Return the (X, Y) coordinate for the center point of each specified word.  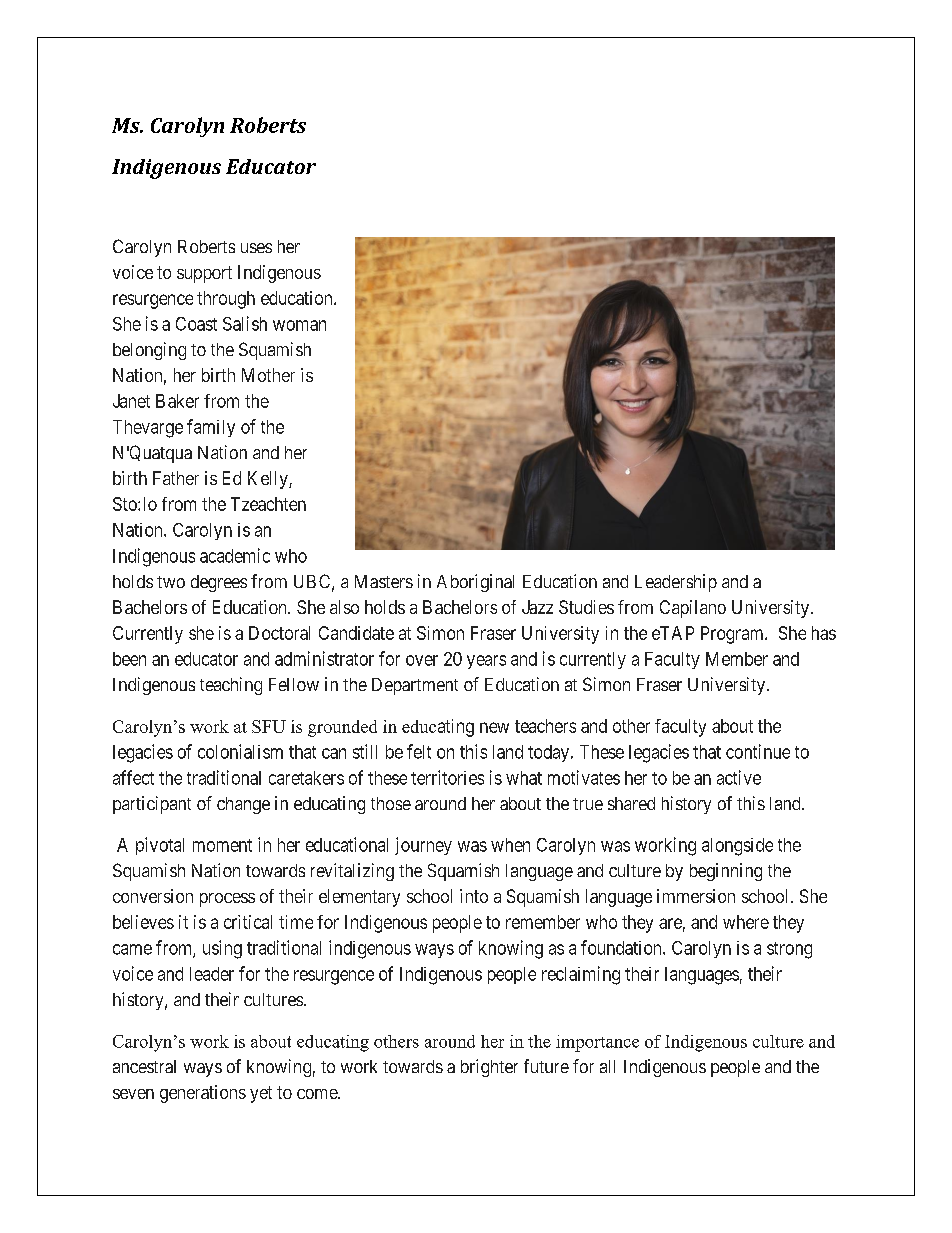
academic (235, 555)
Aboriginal (475, 583)
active (739, 777)
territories (447, 777)
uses (256, 248)
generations (203, 1094)
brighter (489, 1068)
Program (733, 635)
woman (299, 325)
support (204, 274)
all (607, 1066)
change (243, 805)
